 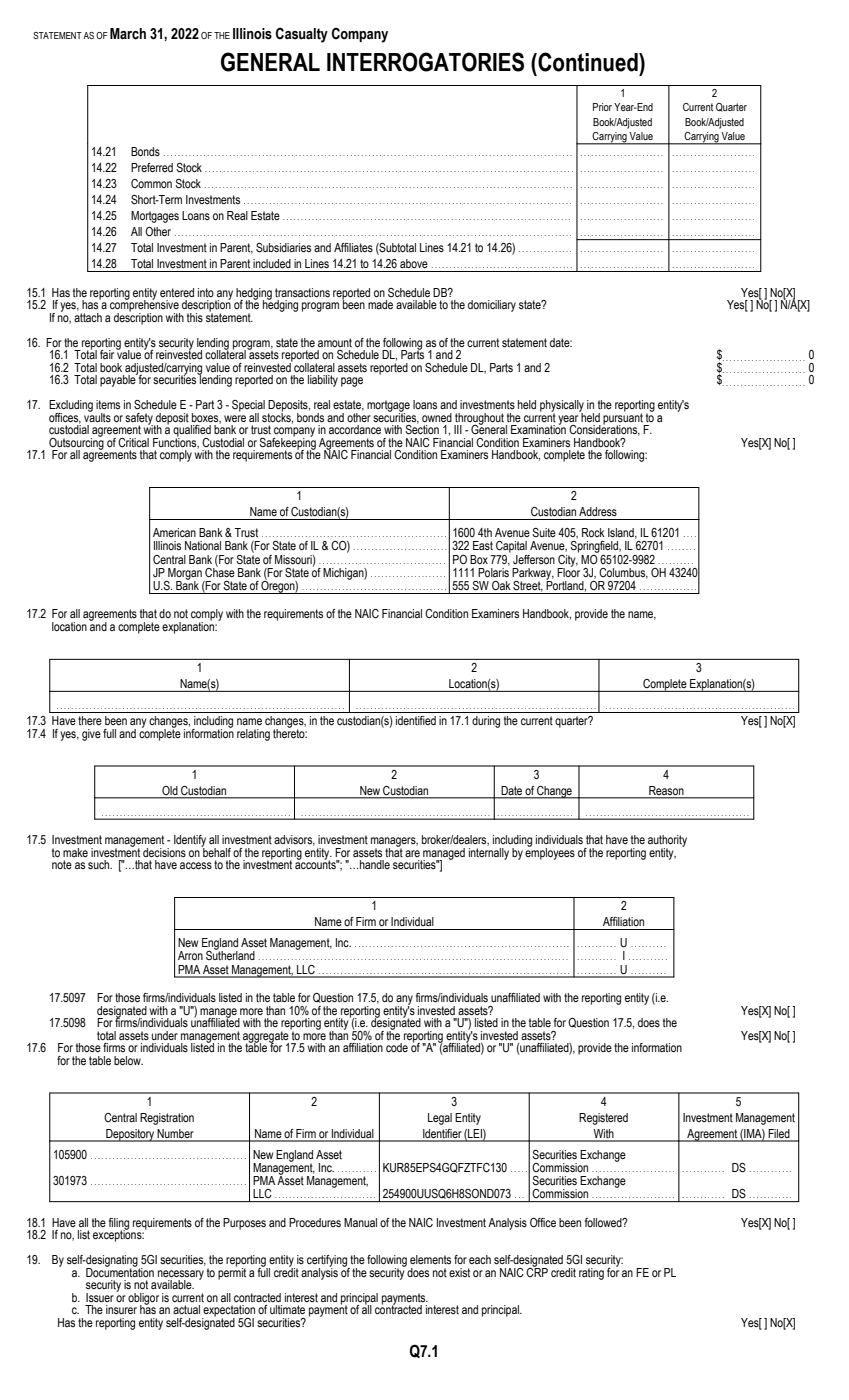 I want to click on identified, so click(x=416, y=720).
